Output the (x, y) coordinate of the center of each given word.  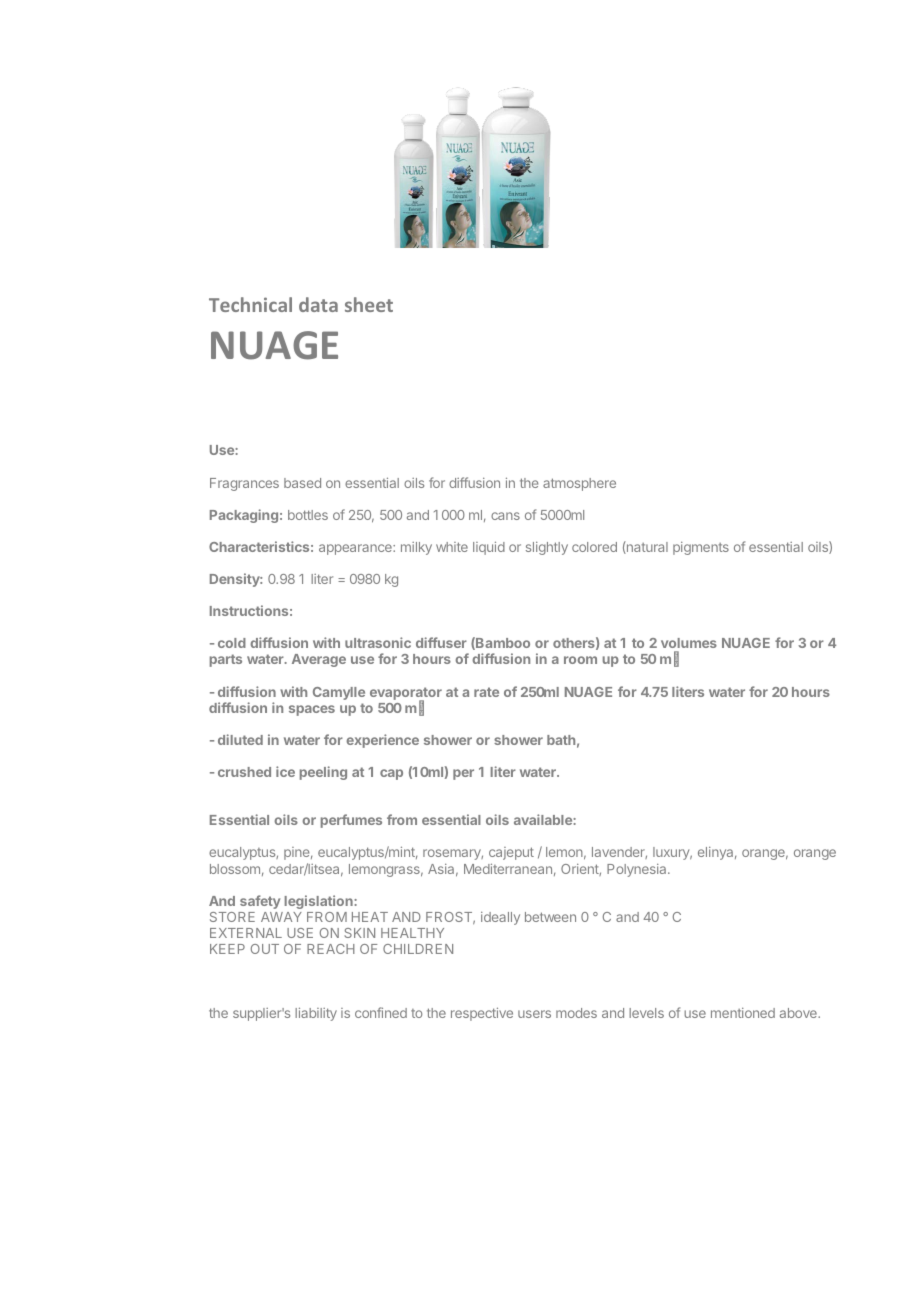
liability (316, 1014)
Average (319, 660)
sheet (369, 304)
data (318, 304)
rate (486, 692)
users (534, 1014)
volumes (689, 645)
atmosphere (579, 484)
